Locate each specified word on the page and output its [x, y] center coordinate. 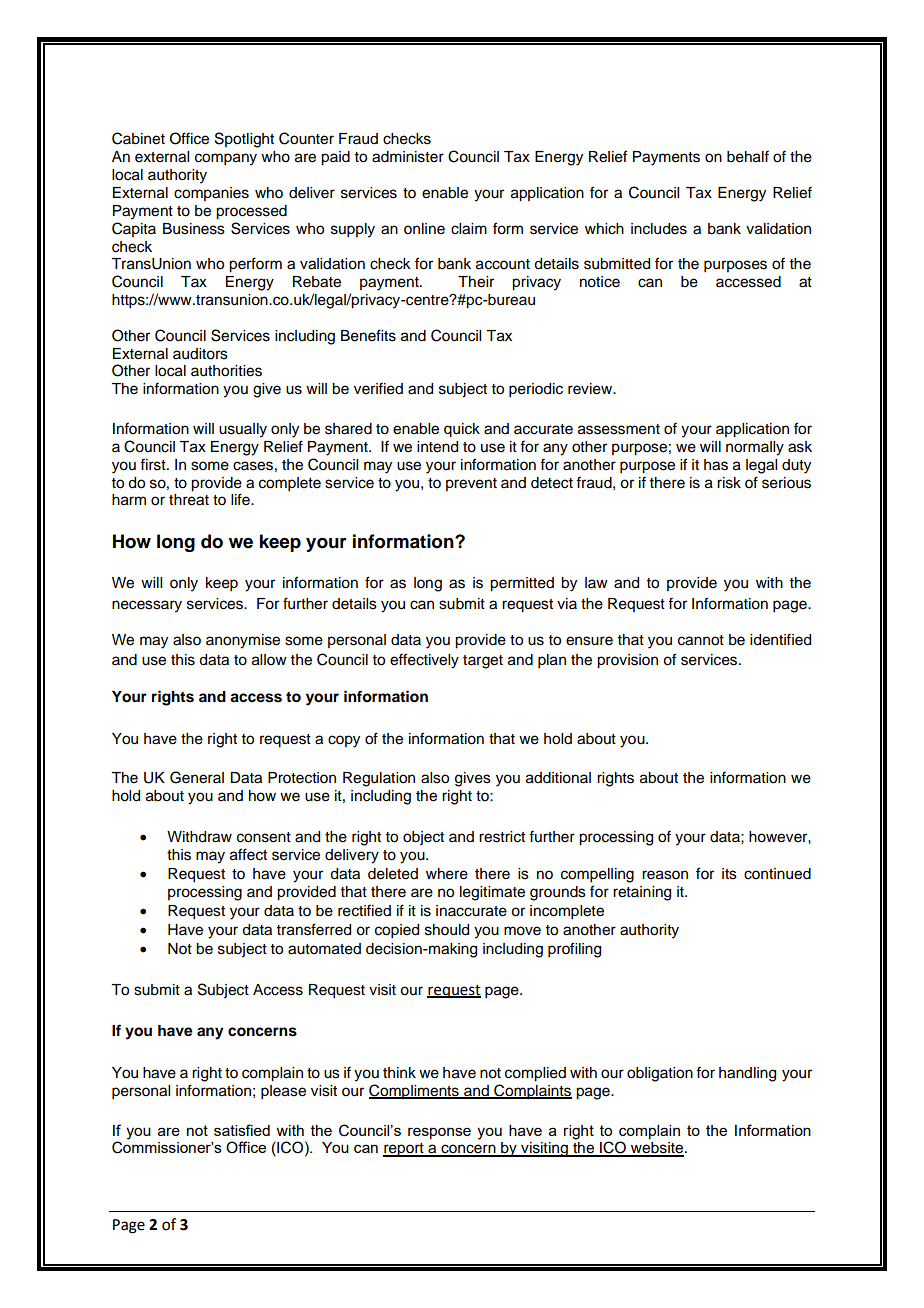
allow [269, 660]
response [439, 1133]
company [226, 159]
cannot [701, 640]
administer [408, 157]
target [483, 662]
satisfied [242, 1130]
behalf [748, 156]
